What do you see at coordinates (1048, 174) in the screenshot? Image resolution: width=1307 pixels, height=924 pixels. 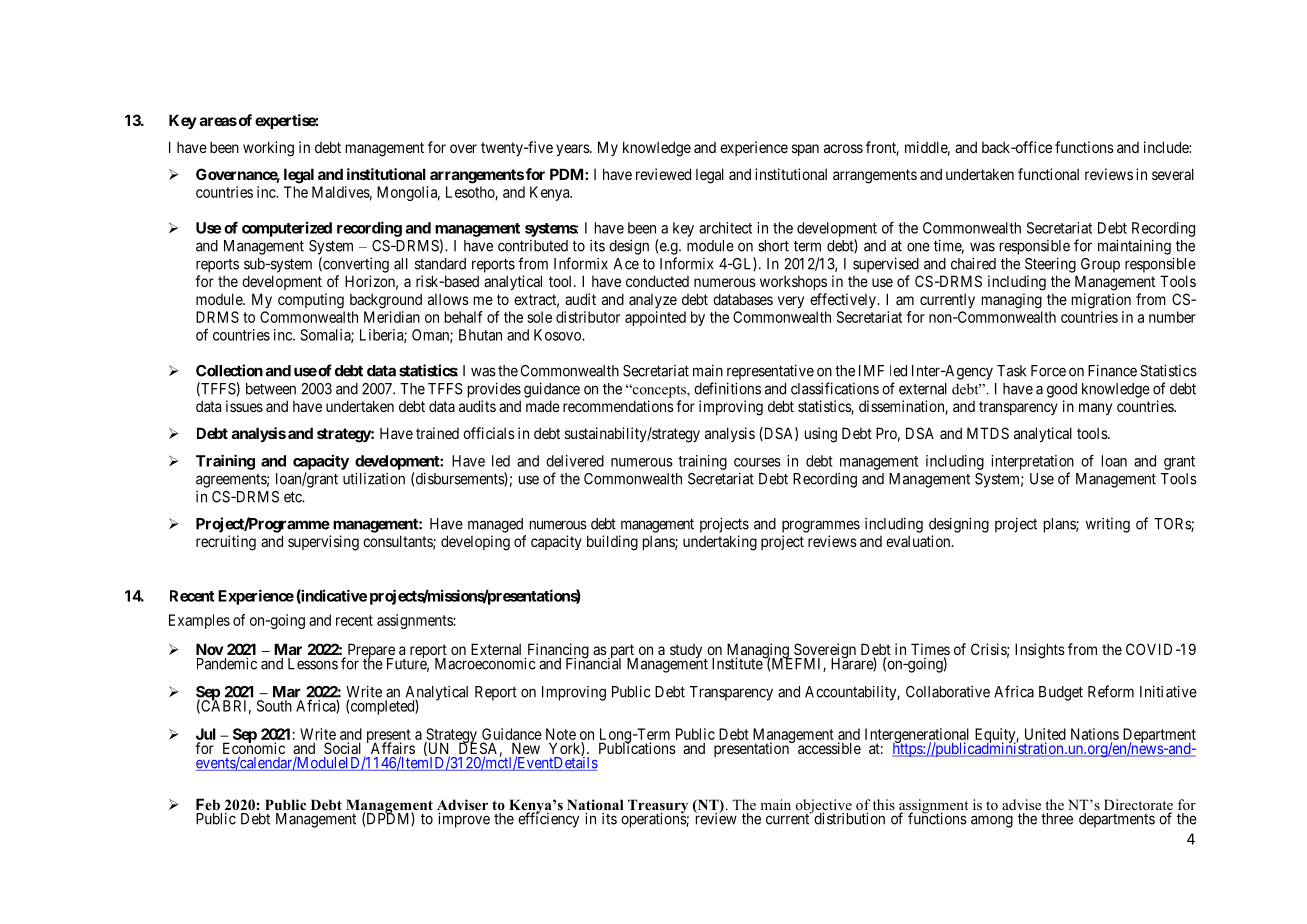 I see `functional` at bounding box center [1048, 174].
